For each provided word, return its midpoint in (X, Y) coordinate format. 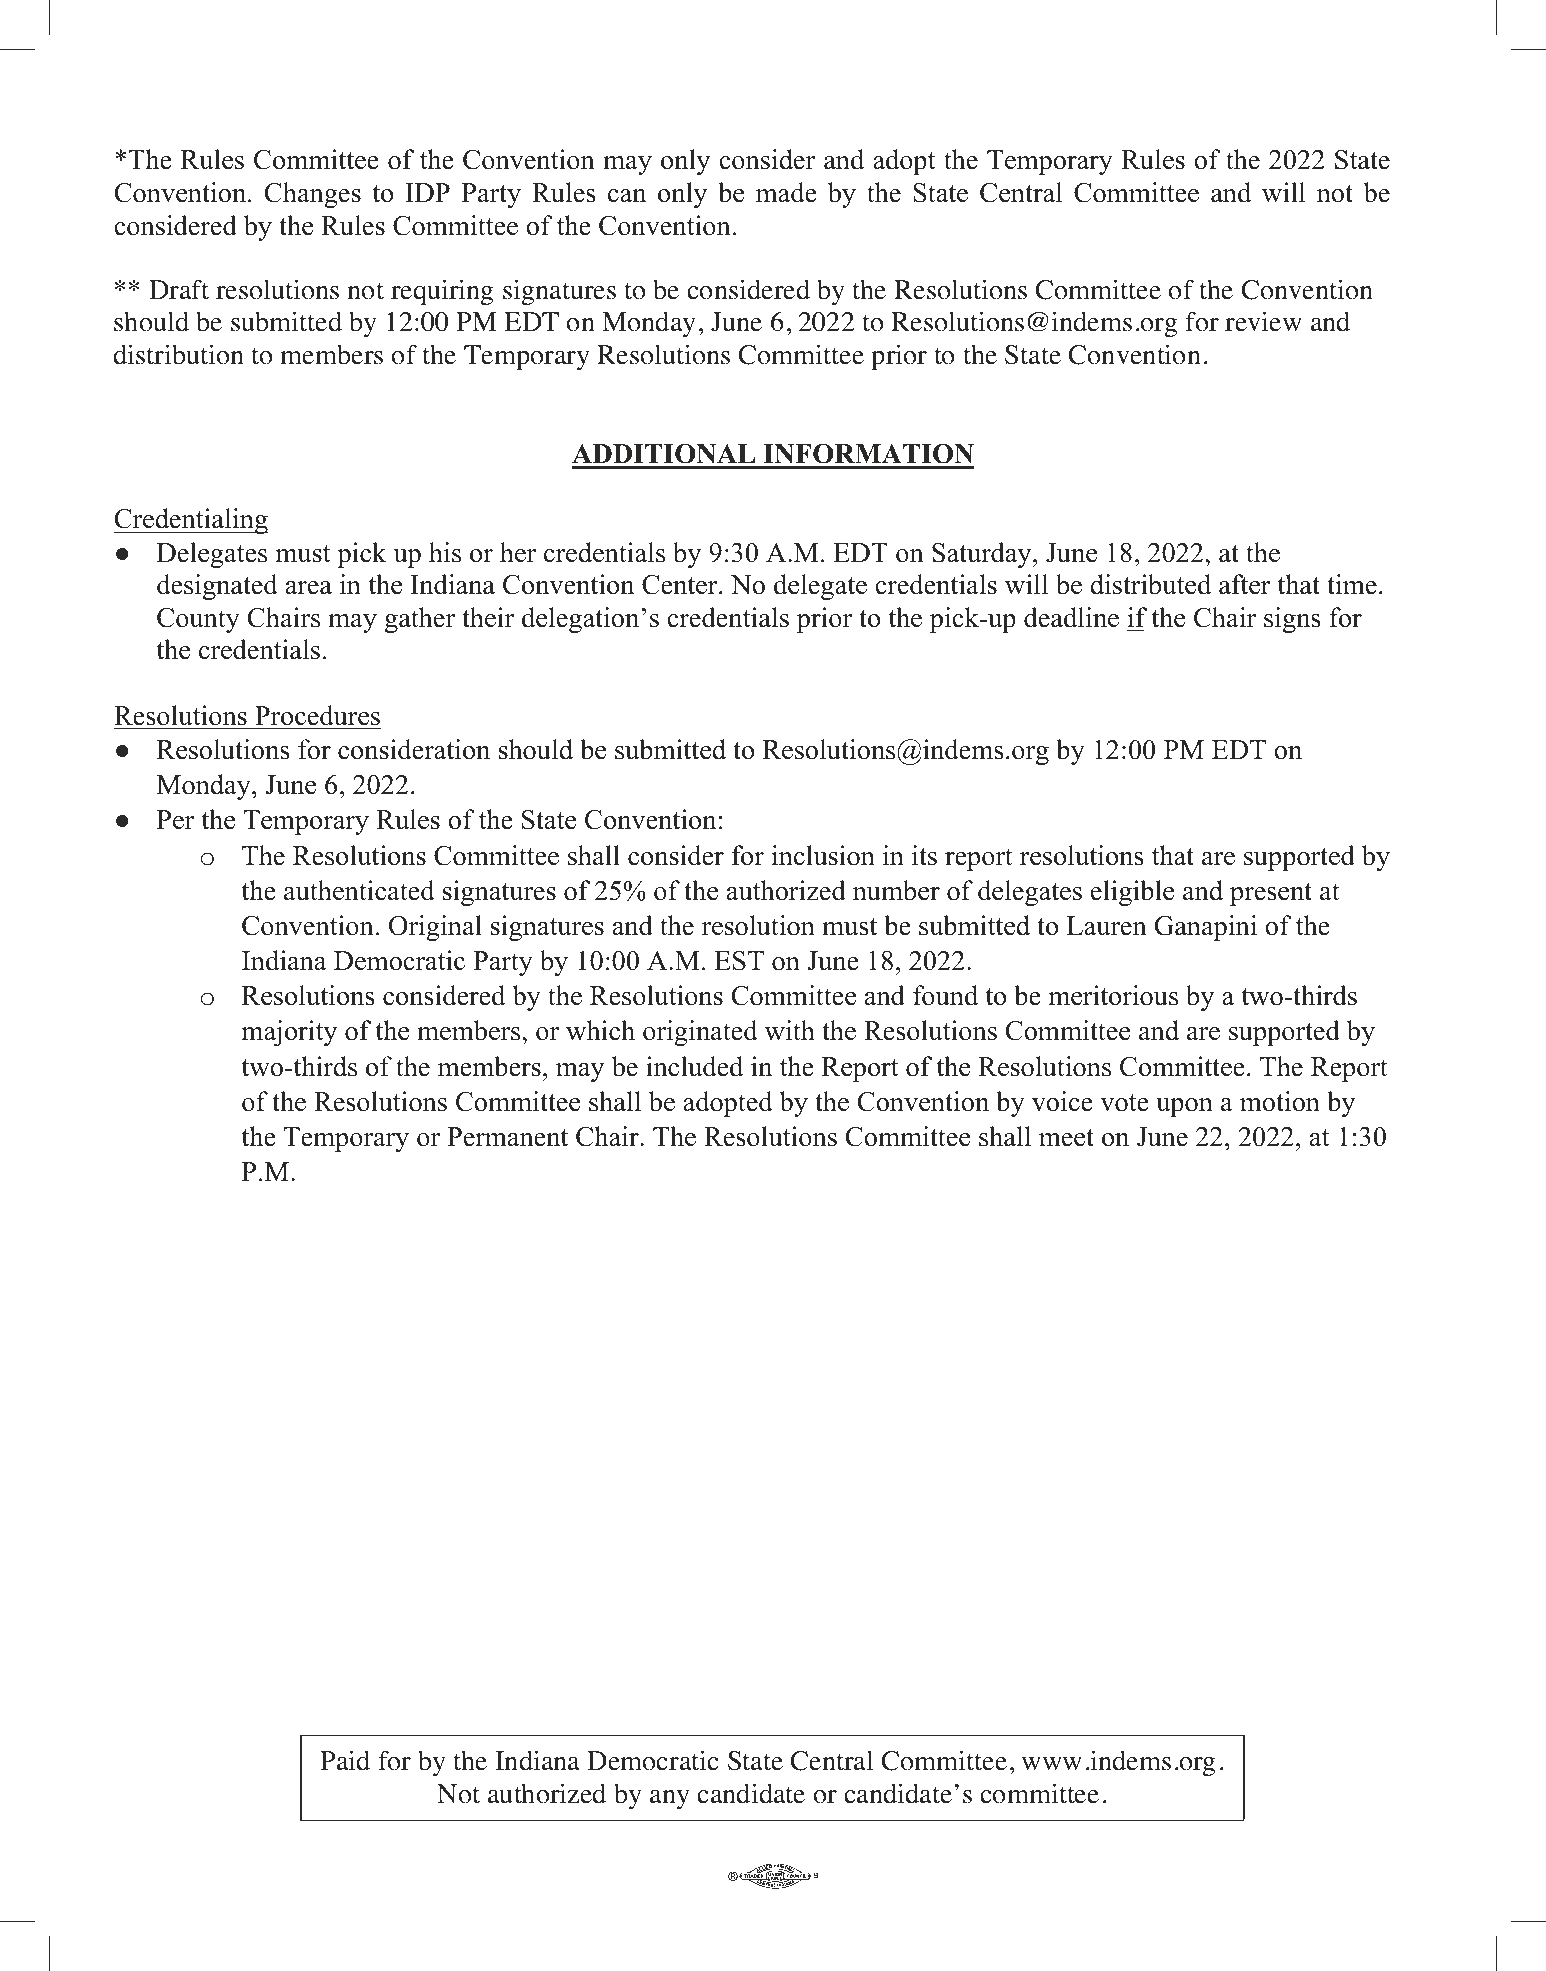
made (786, 192)
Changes (313, 195)
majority (289, 1033)
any (670, 1799)
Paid (345, 1760)
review (1263, 321)
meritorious (1113, 995)
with (790, 1030)
